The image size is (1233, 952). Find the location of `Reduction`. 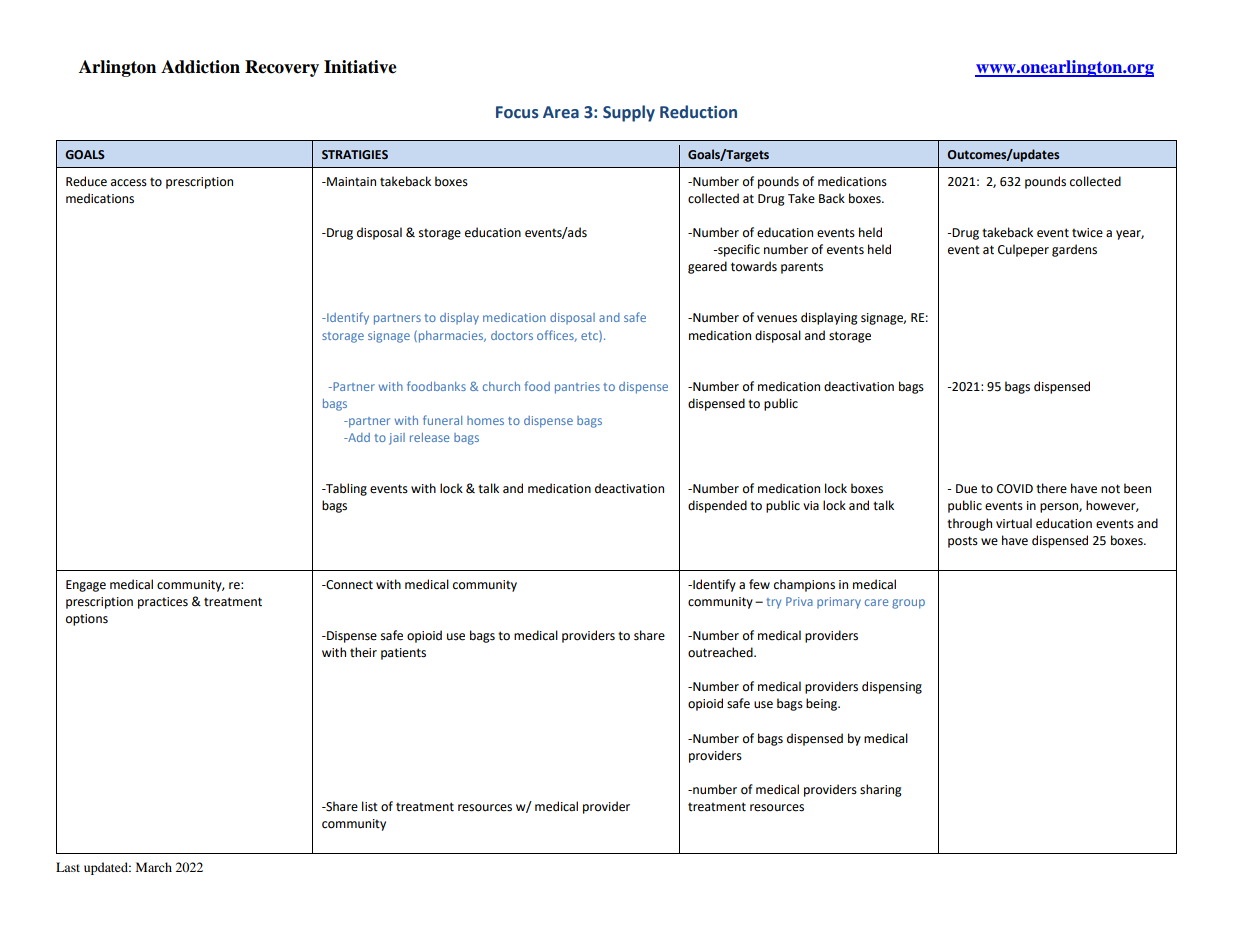

Reduction is located at coordinates (698, 112).
